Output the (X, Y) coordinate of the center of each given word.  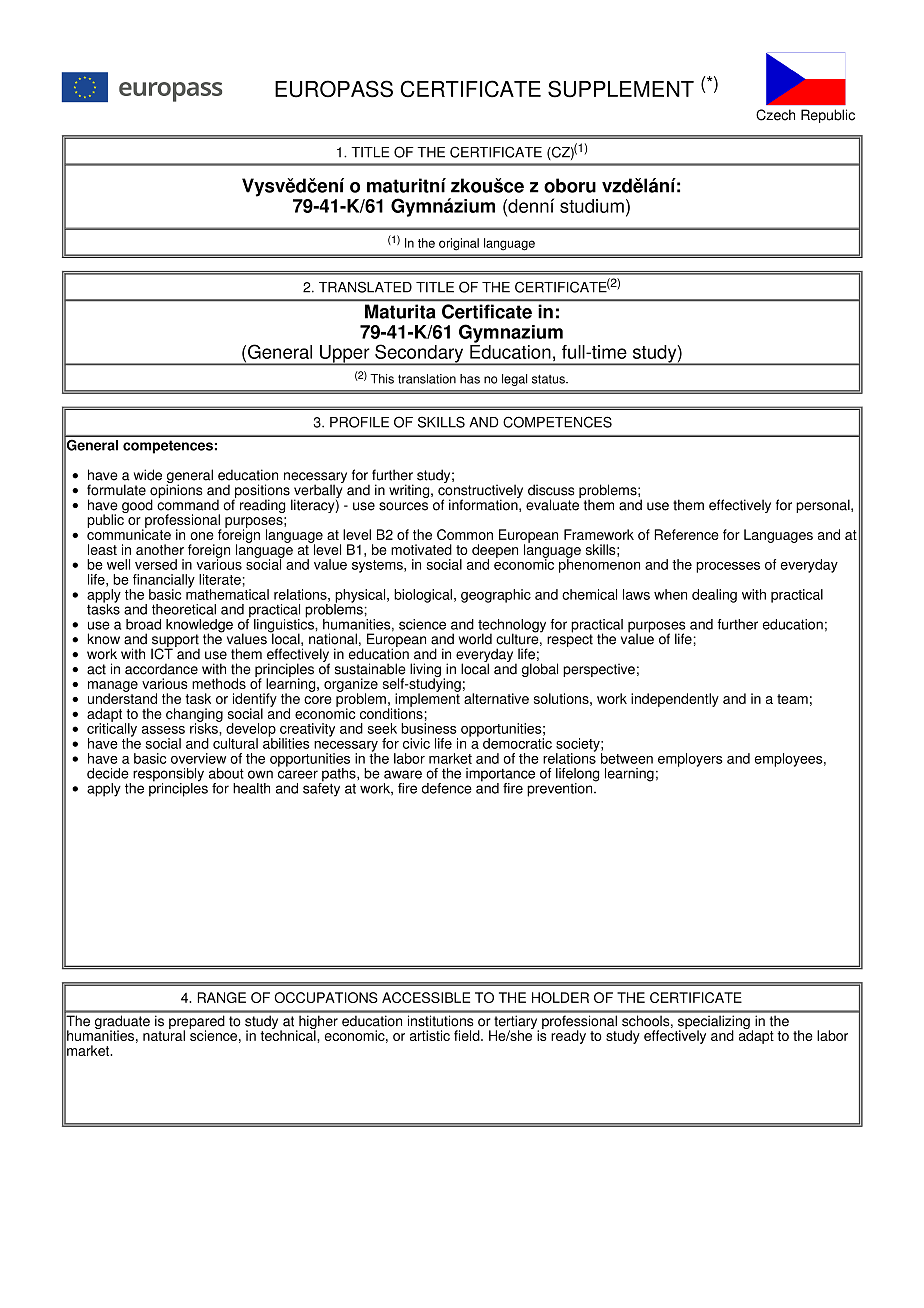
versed (156, 564)
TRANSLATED (365, 287)
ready (568, 1037)
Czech (775, 115)
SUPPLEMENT (621, 89)
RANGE (222, 997)
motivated (421, 549)
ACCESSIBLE (426, 997)
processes (728, 567)
